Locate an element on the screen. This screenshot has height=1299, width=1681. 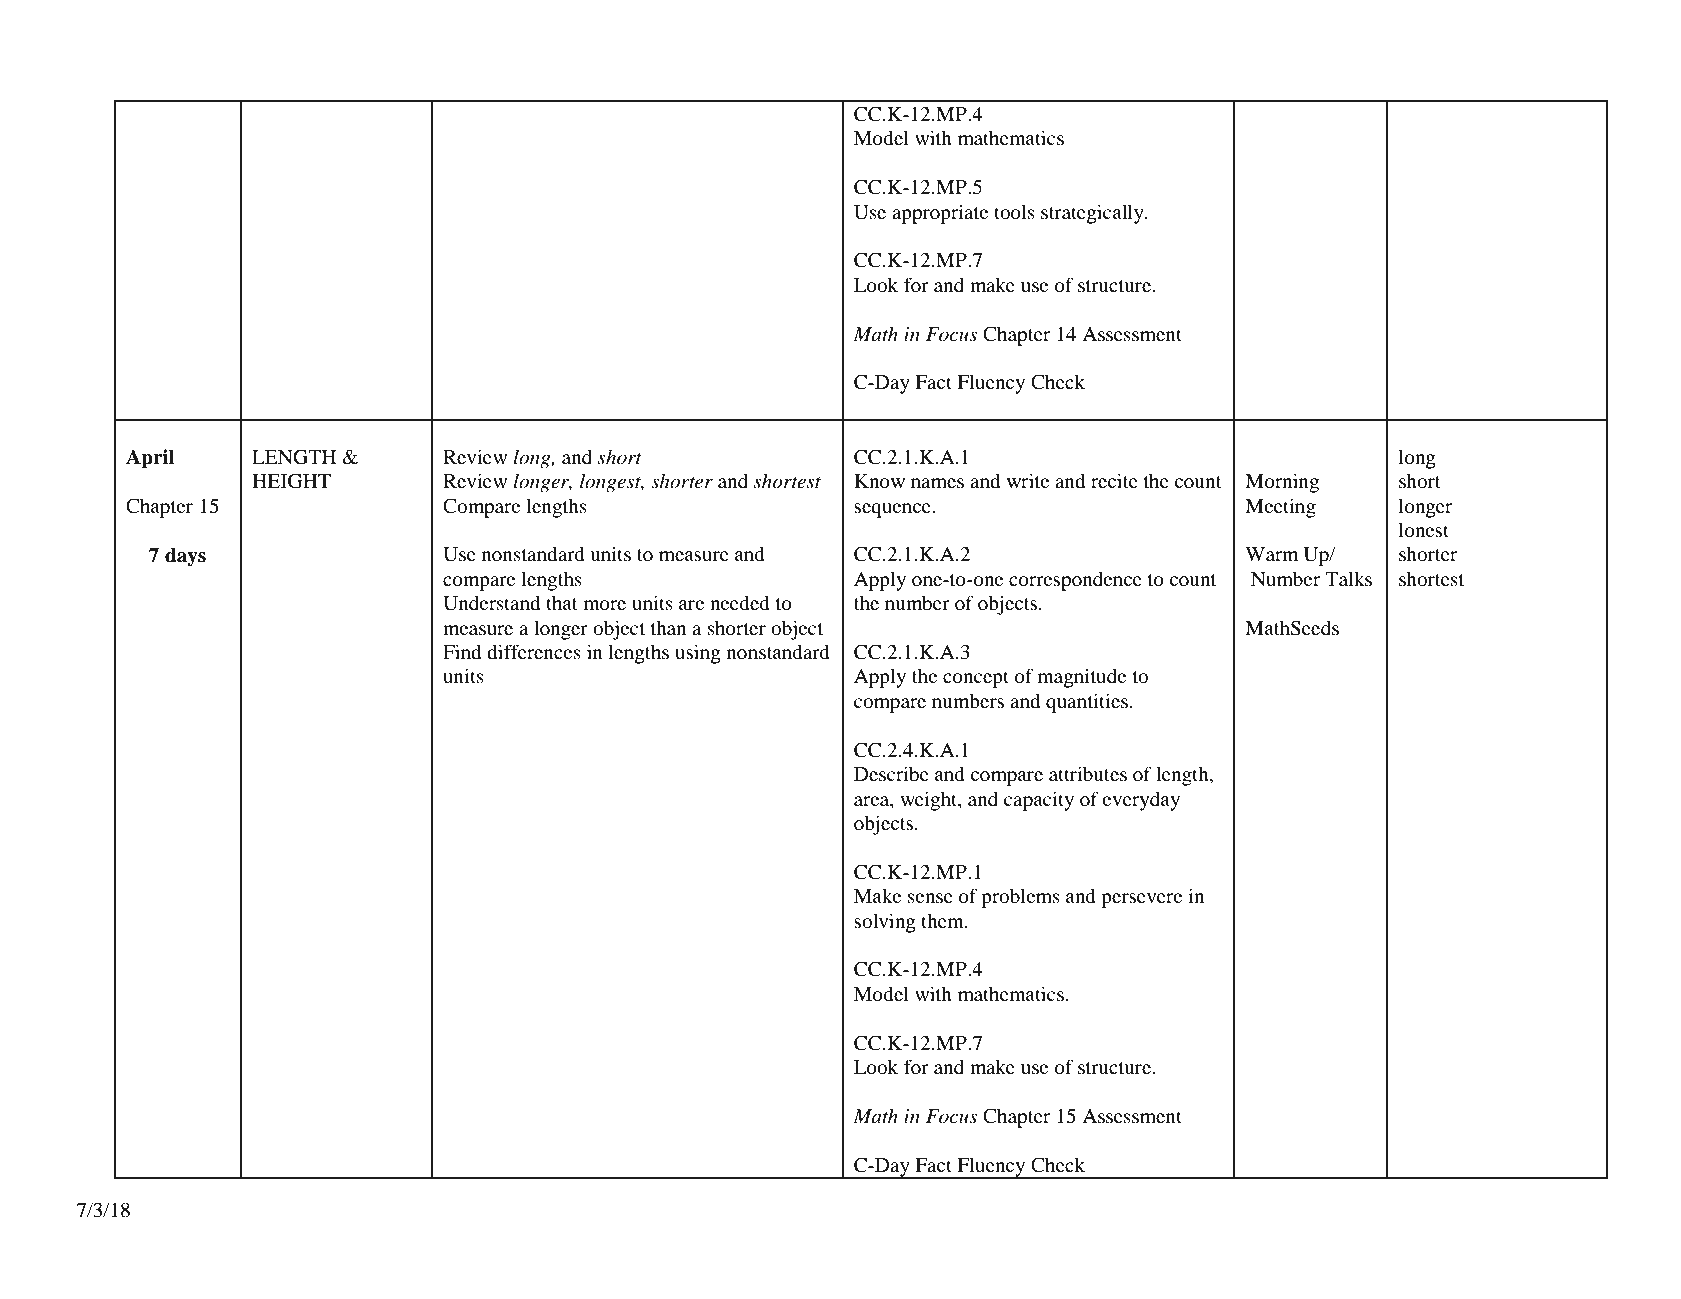
persevere is located at coordinates (1141, 900).
